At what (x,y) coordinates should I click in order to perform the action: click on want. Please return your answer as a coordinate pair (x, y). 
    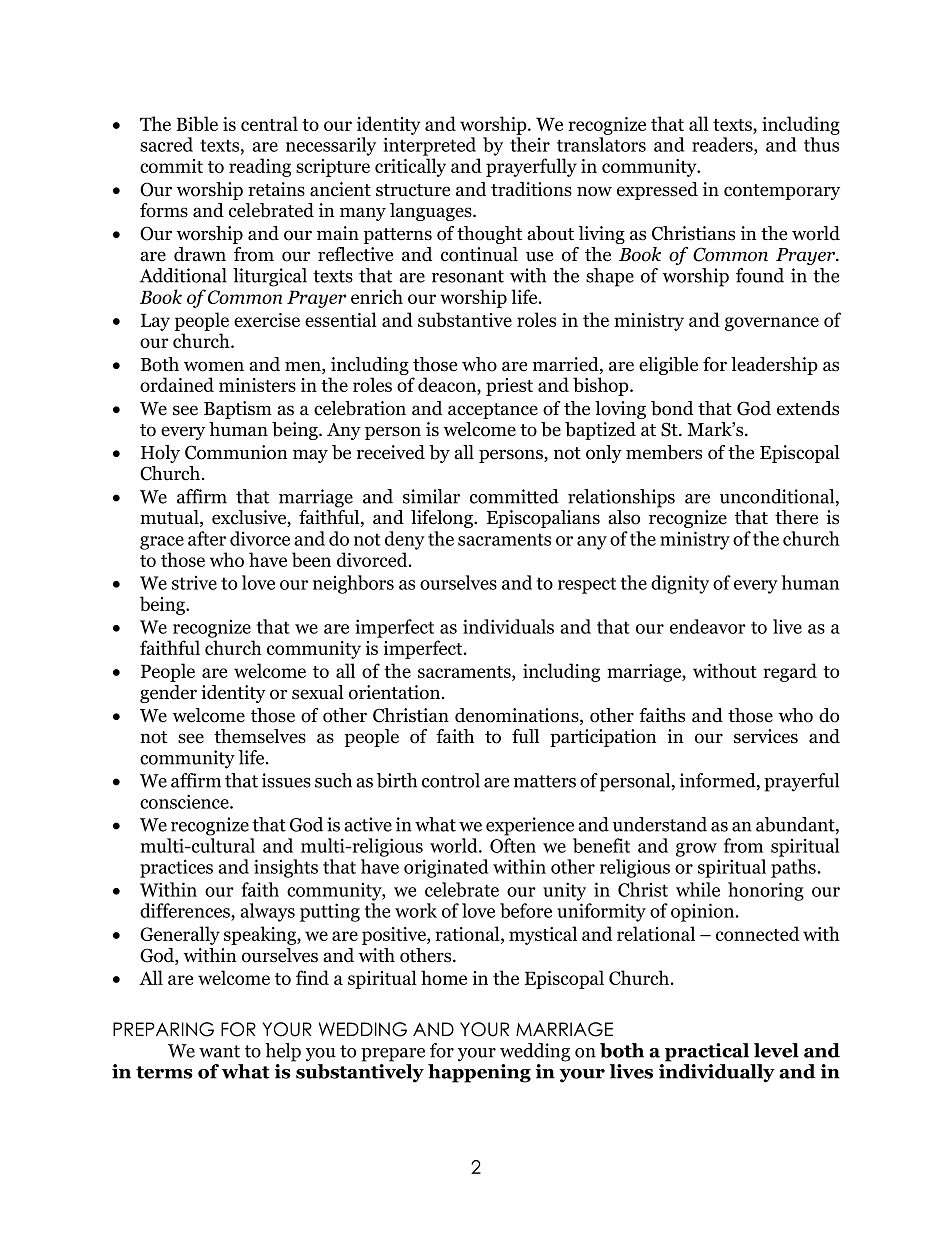
    Looking at the image, I should click on (219, 1051).
